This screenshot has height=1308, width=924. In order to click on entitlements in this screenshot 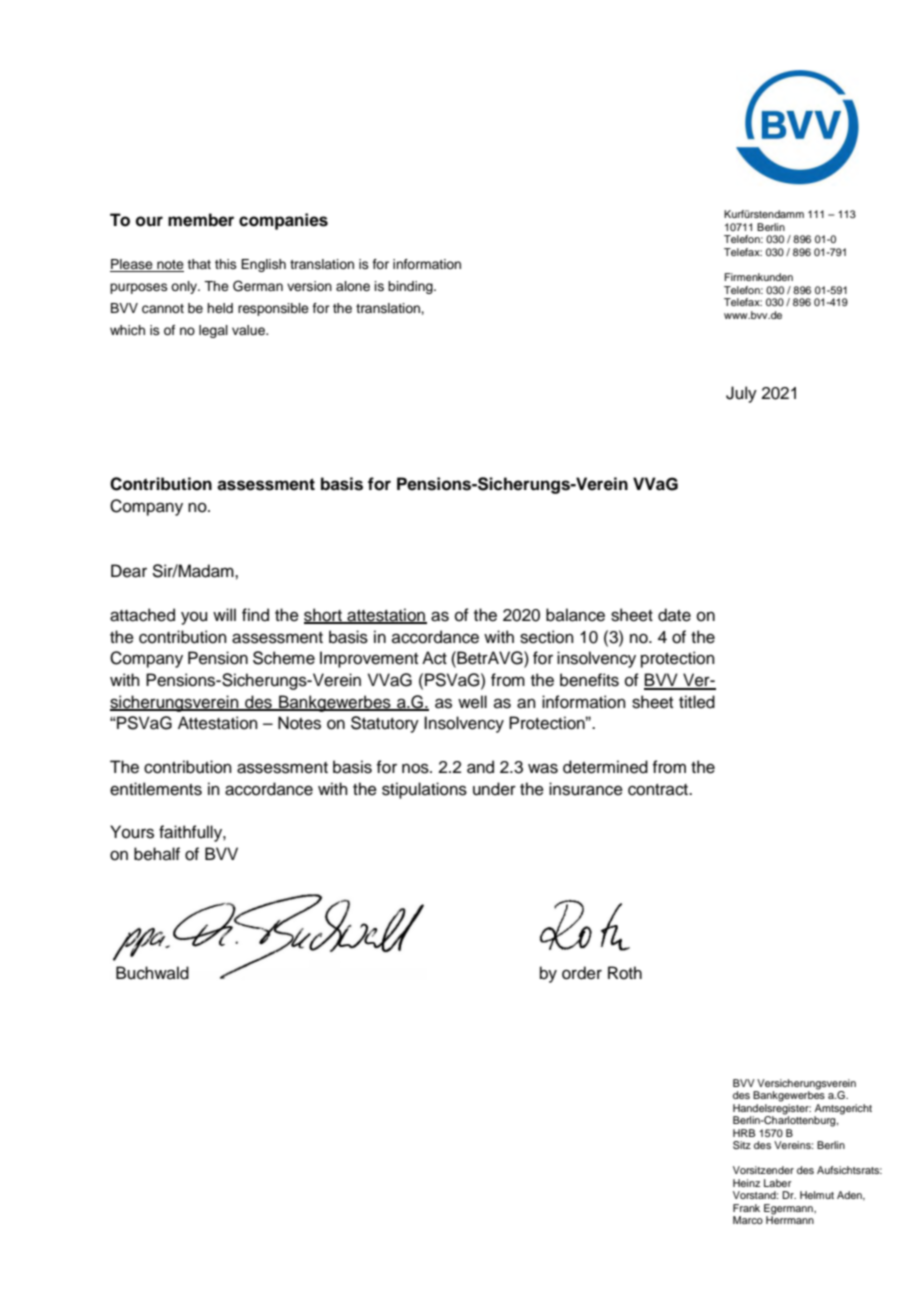, I will do `click(156, 789)`.
